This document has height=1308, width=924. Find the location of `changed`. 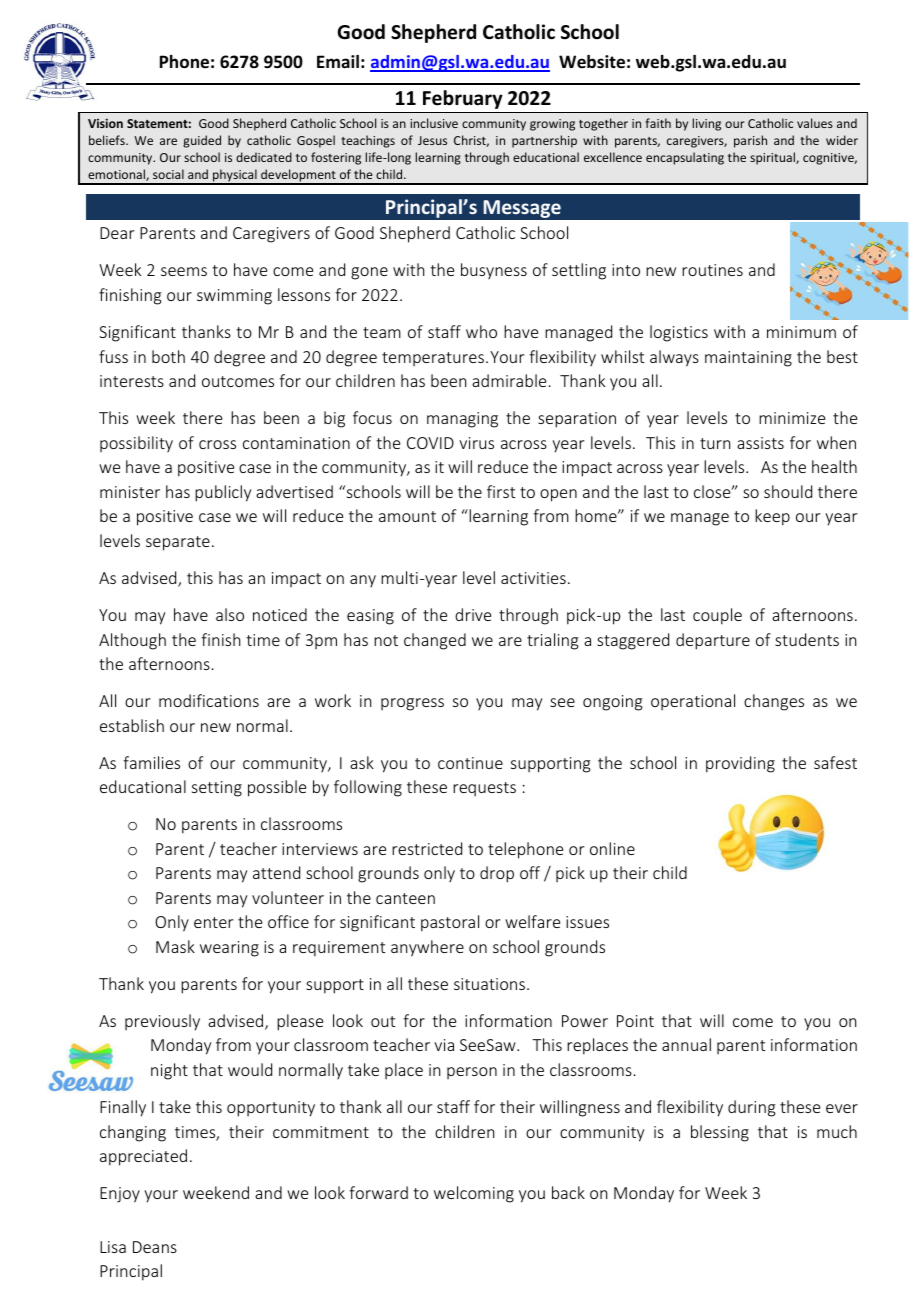

changed is located at coordinates (435, 641).
